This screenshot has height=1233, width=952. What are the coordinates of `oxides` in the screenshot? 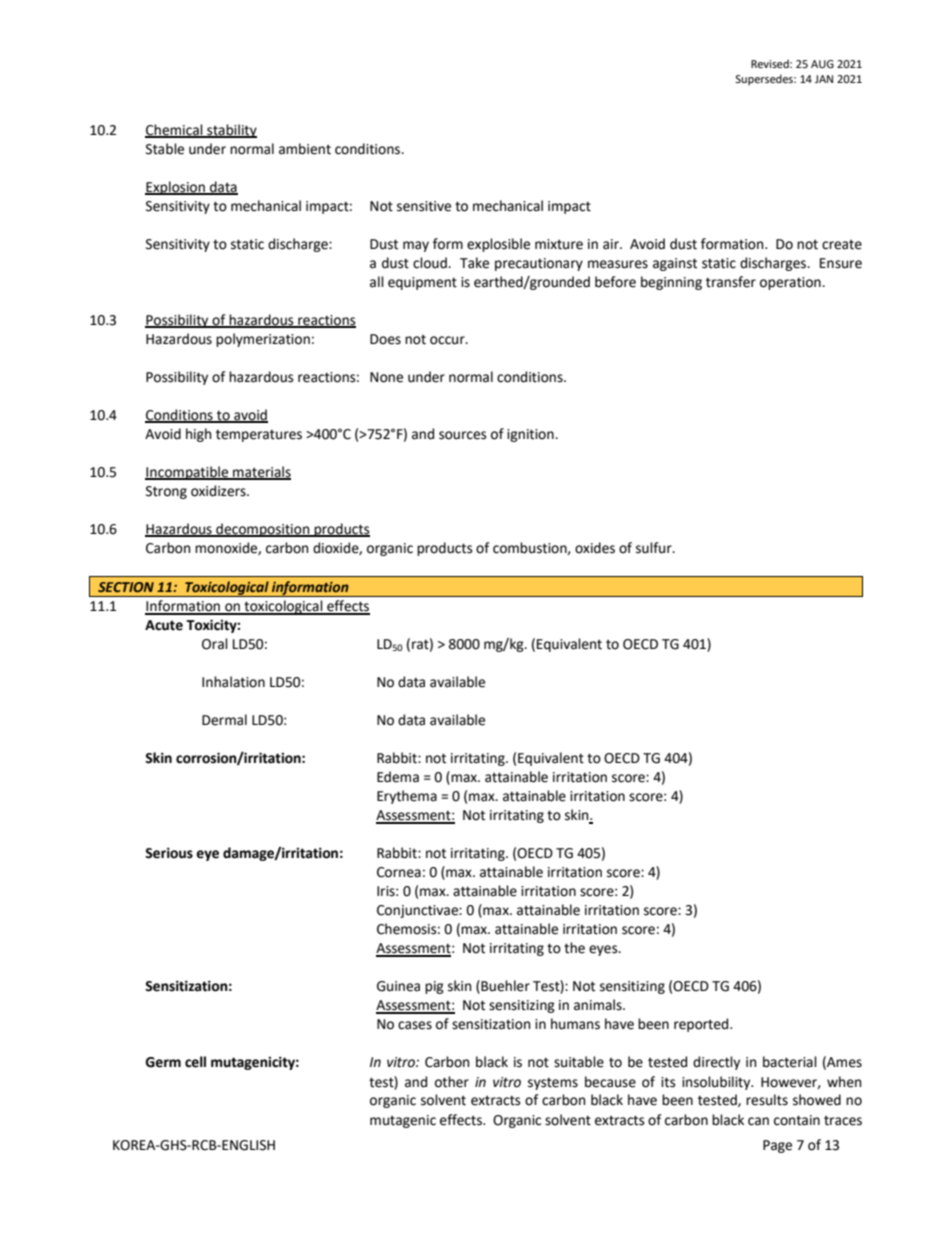 It's located at (595, 548).
